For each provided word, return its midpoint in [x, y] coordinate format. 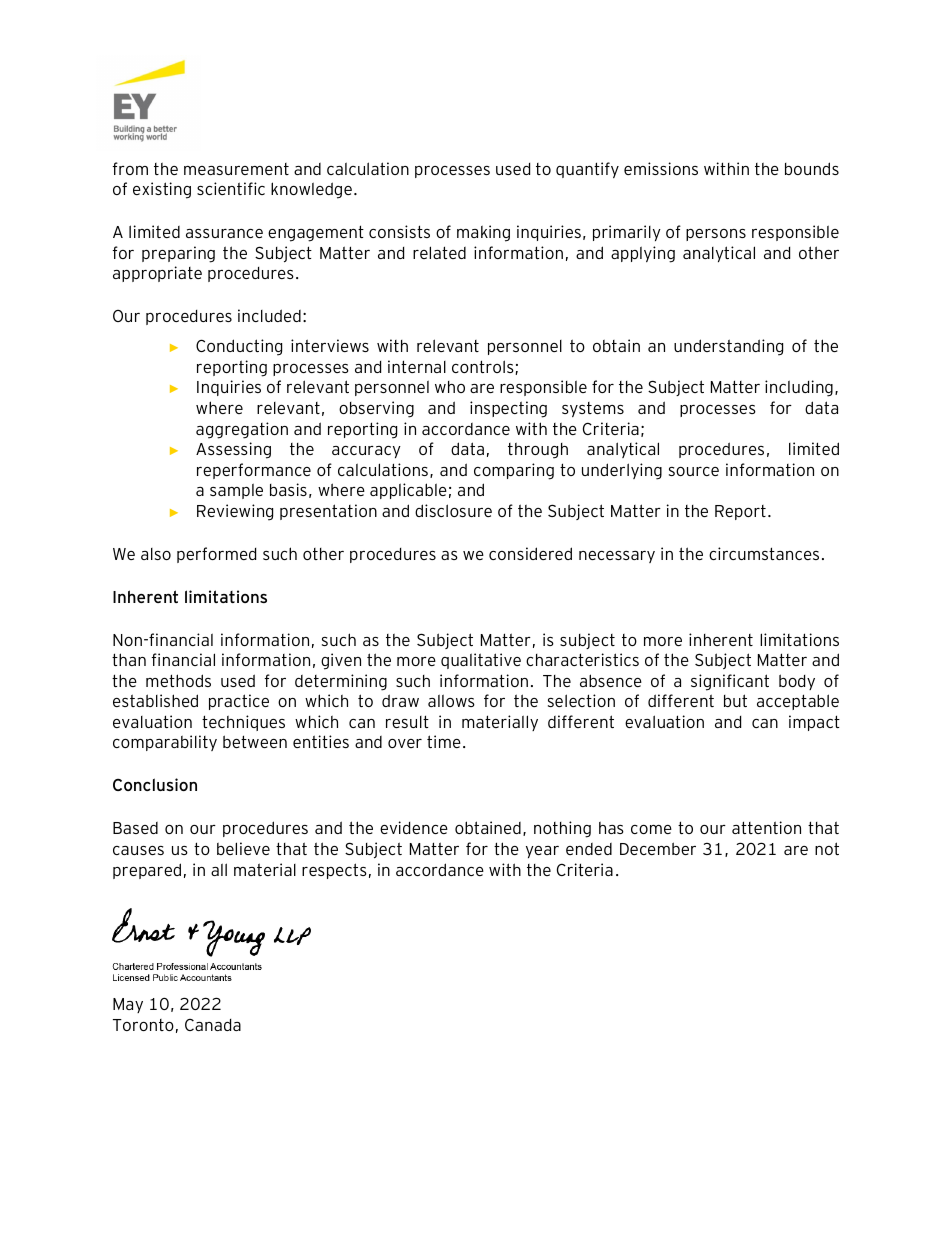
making [483, 233]
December [658, 848]
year [542, 852]
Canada [213, 1025]
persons [716, 235]
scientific [231, 188]
